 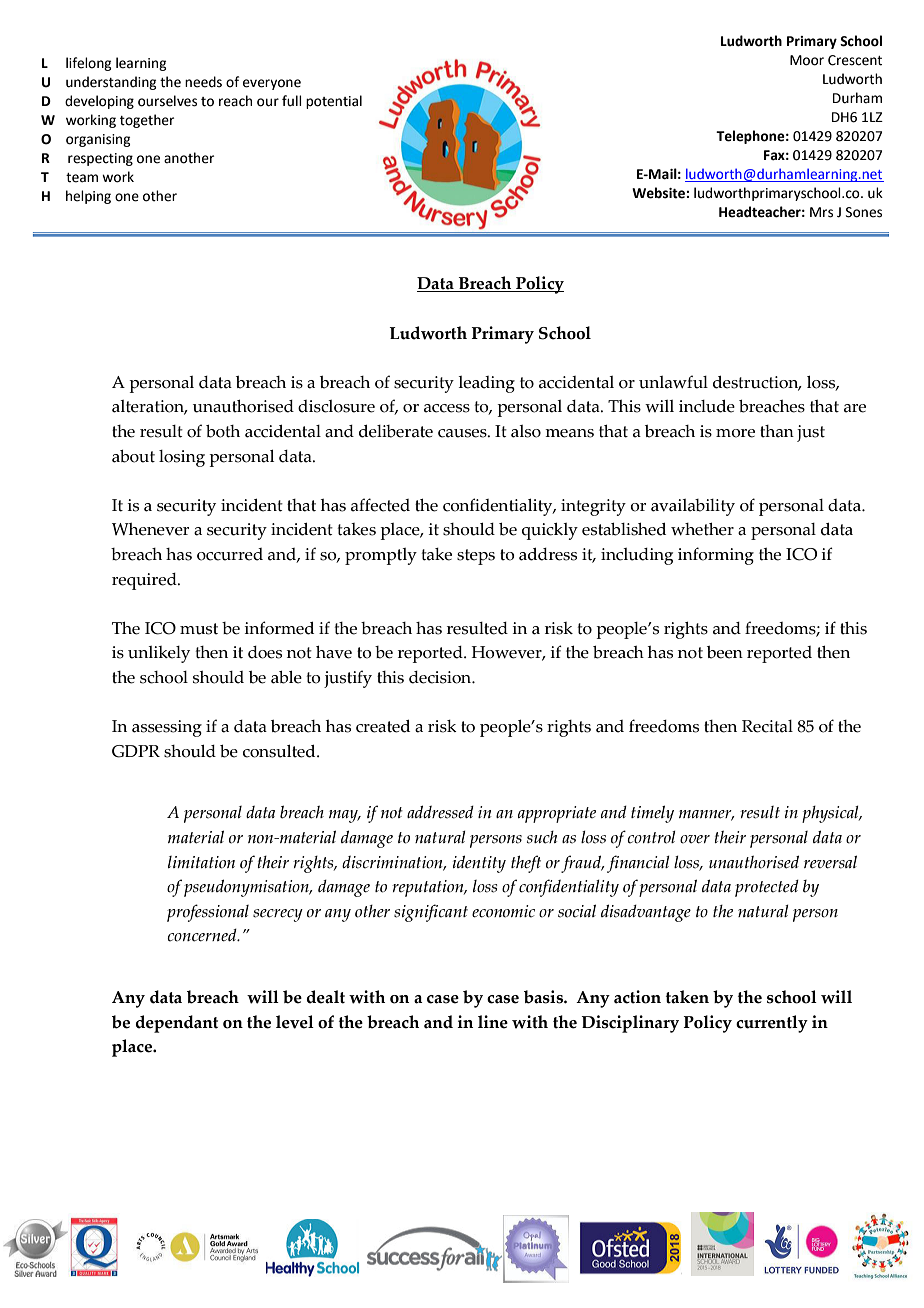 What do you see at coordinates (201, 862) in the page?
I see `limitation` at bounding box center [201, 862].
